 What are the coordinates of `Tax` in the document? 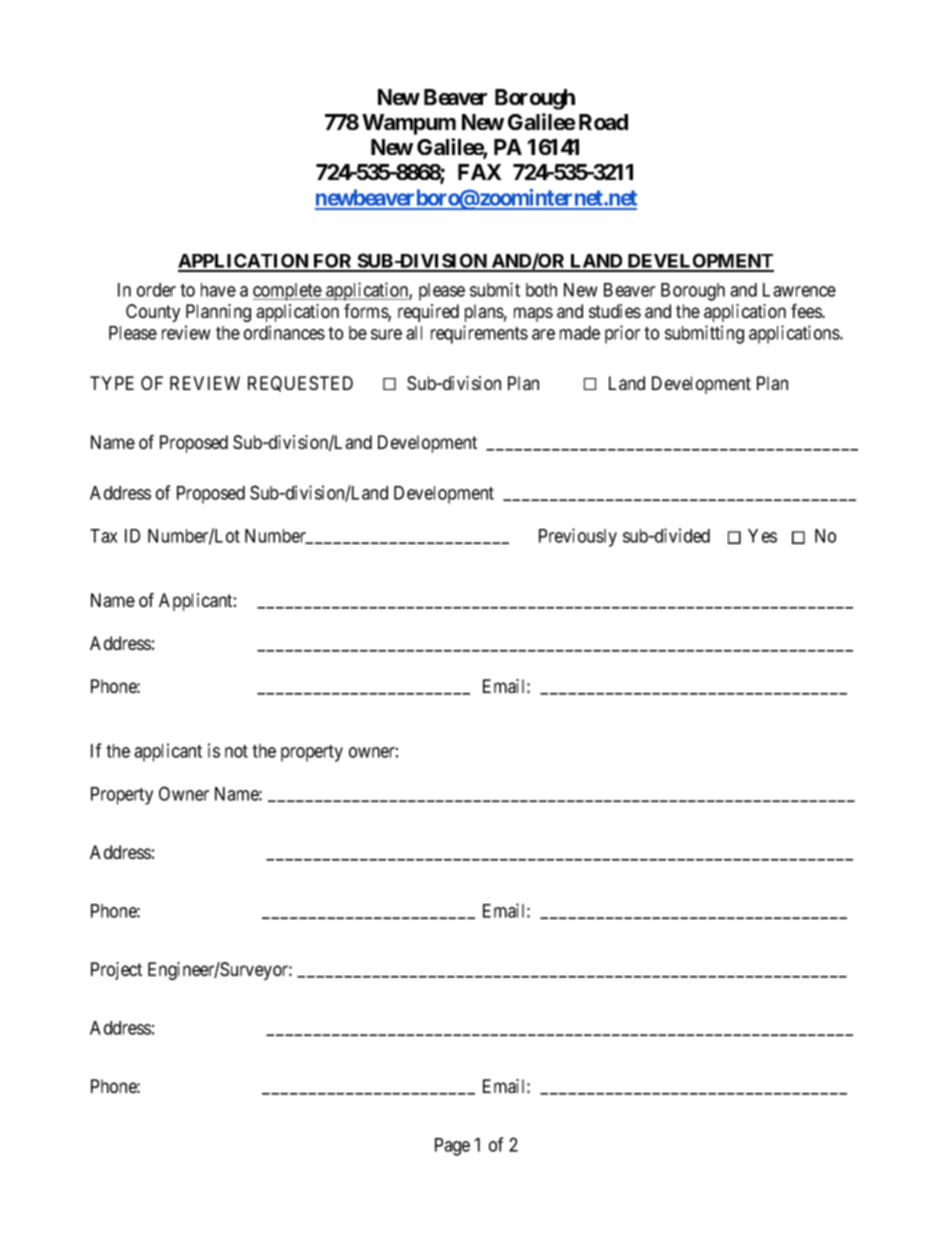 It's located at (104, 536).
